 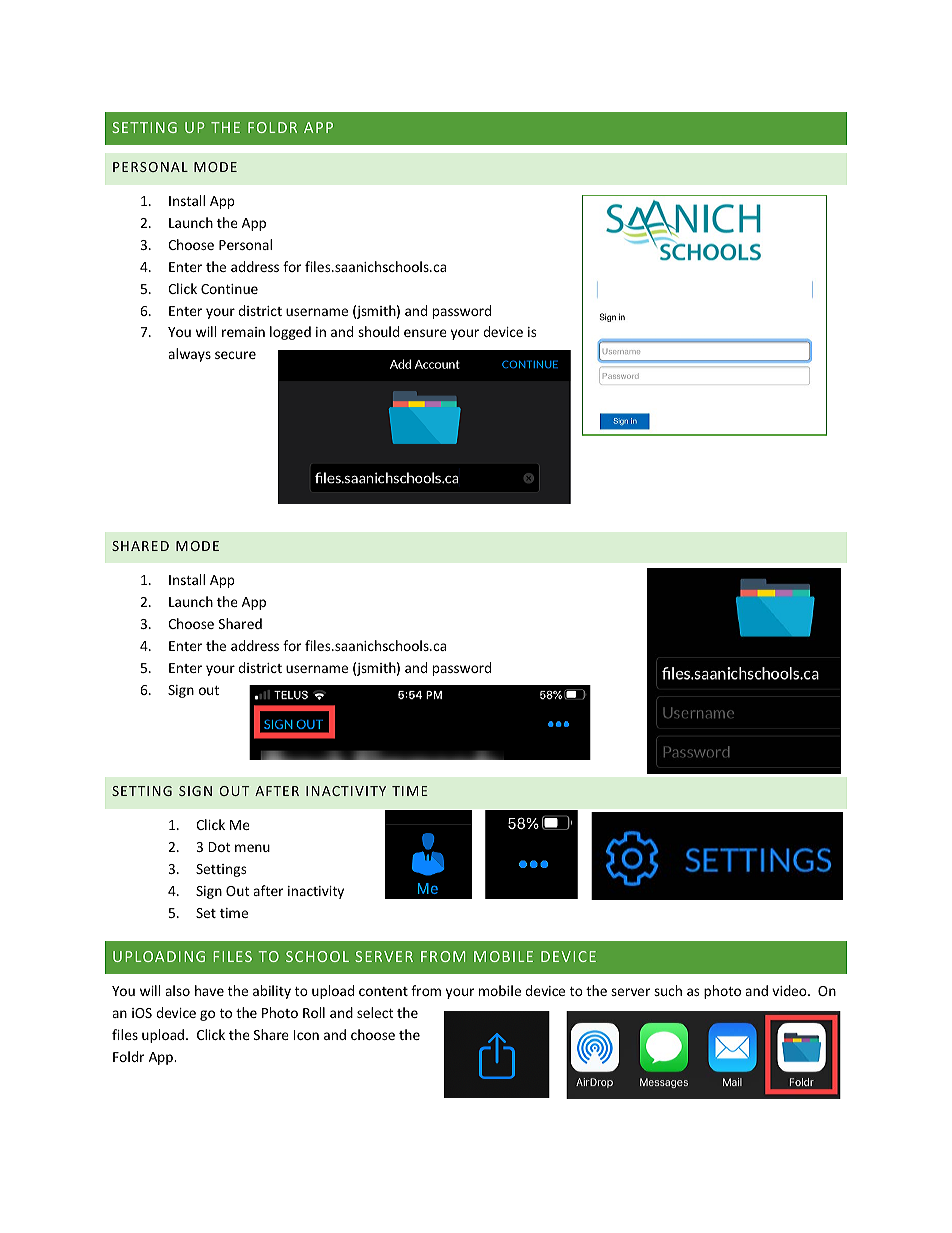 What do you see at coordinates (425, 333) in the document?
I see `ensure` at bounding box center [425, 333].
